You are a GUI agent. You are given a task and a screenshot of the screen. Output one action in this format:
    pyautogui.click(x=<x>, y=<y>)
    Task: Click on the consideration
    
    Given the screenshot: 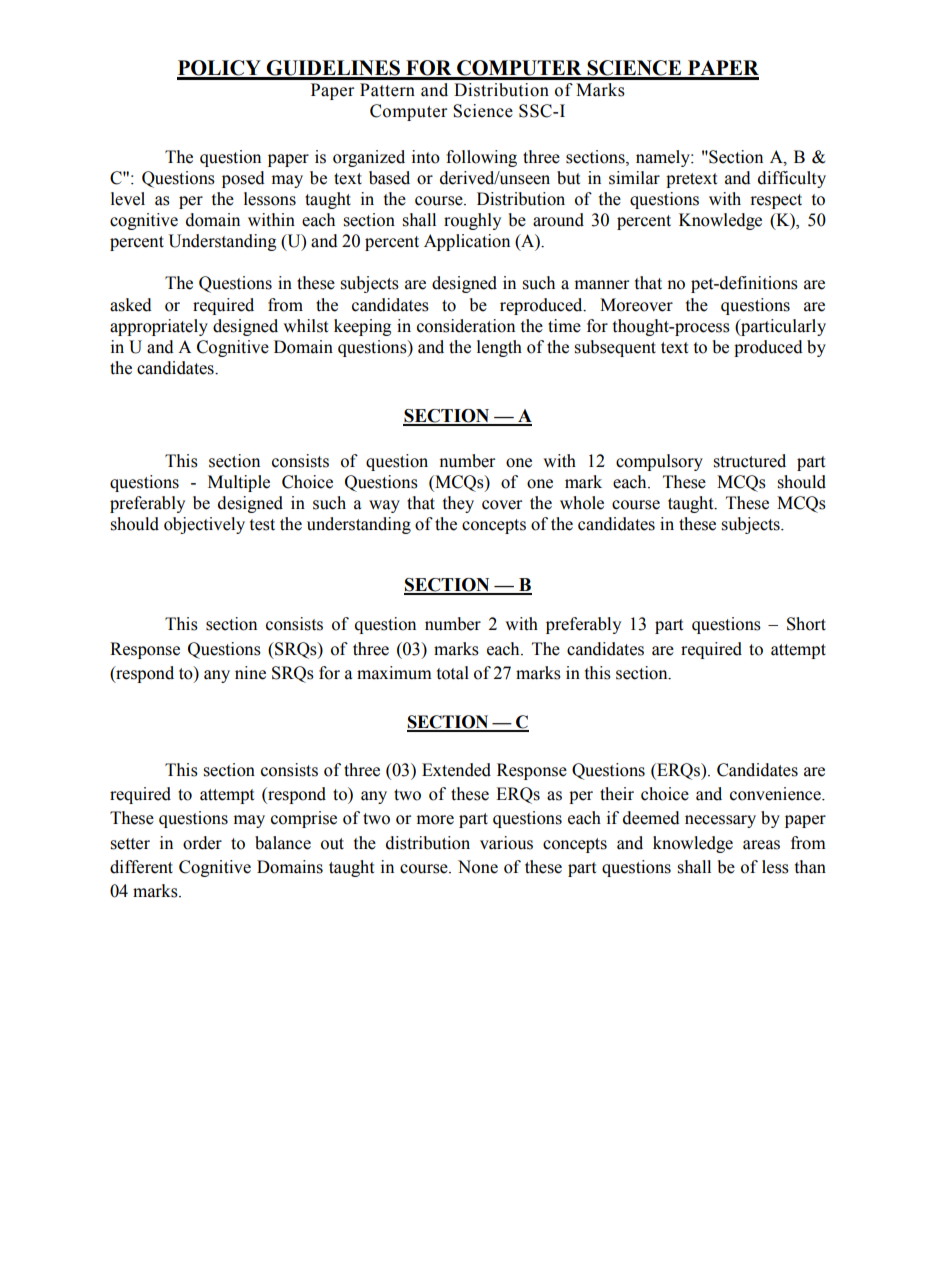 What is the action you would take?
    pyautogui.click(x=466, y=326)
